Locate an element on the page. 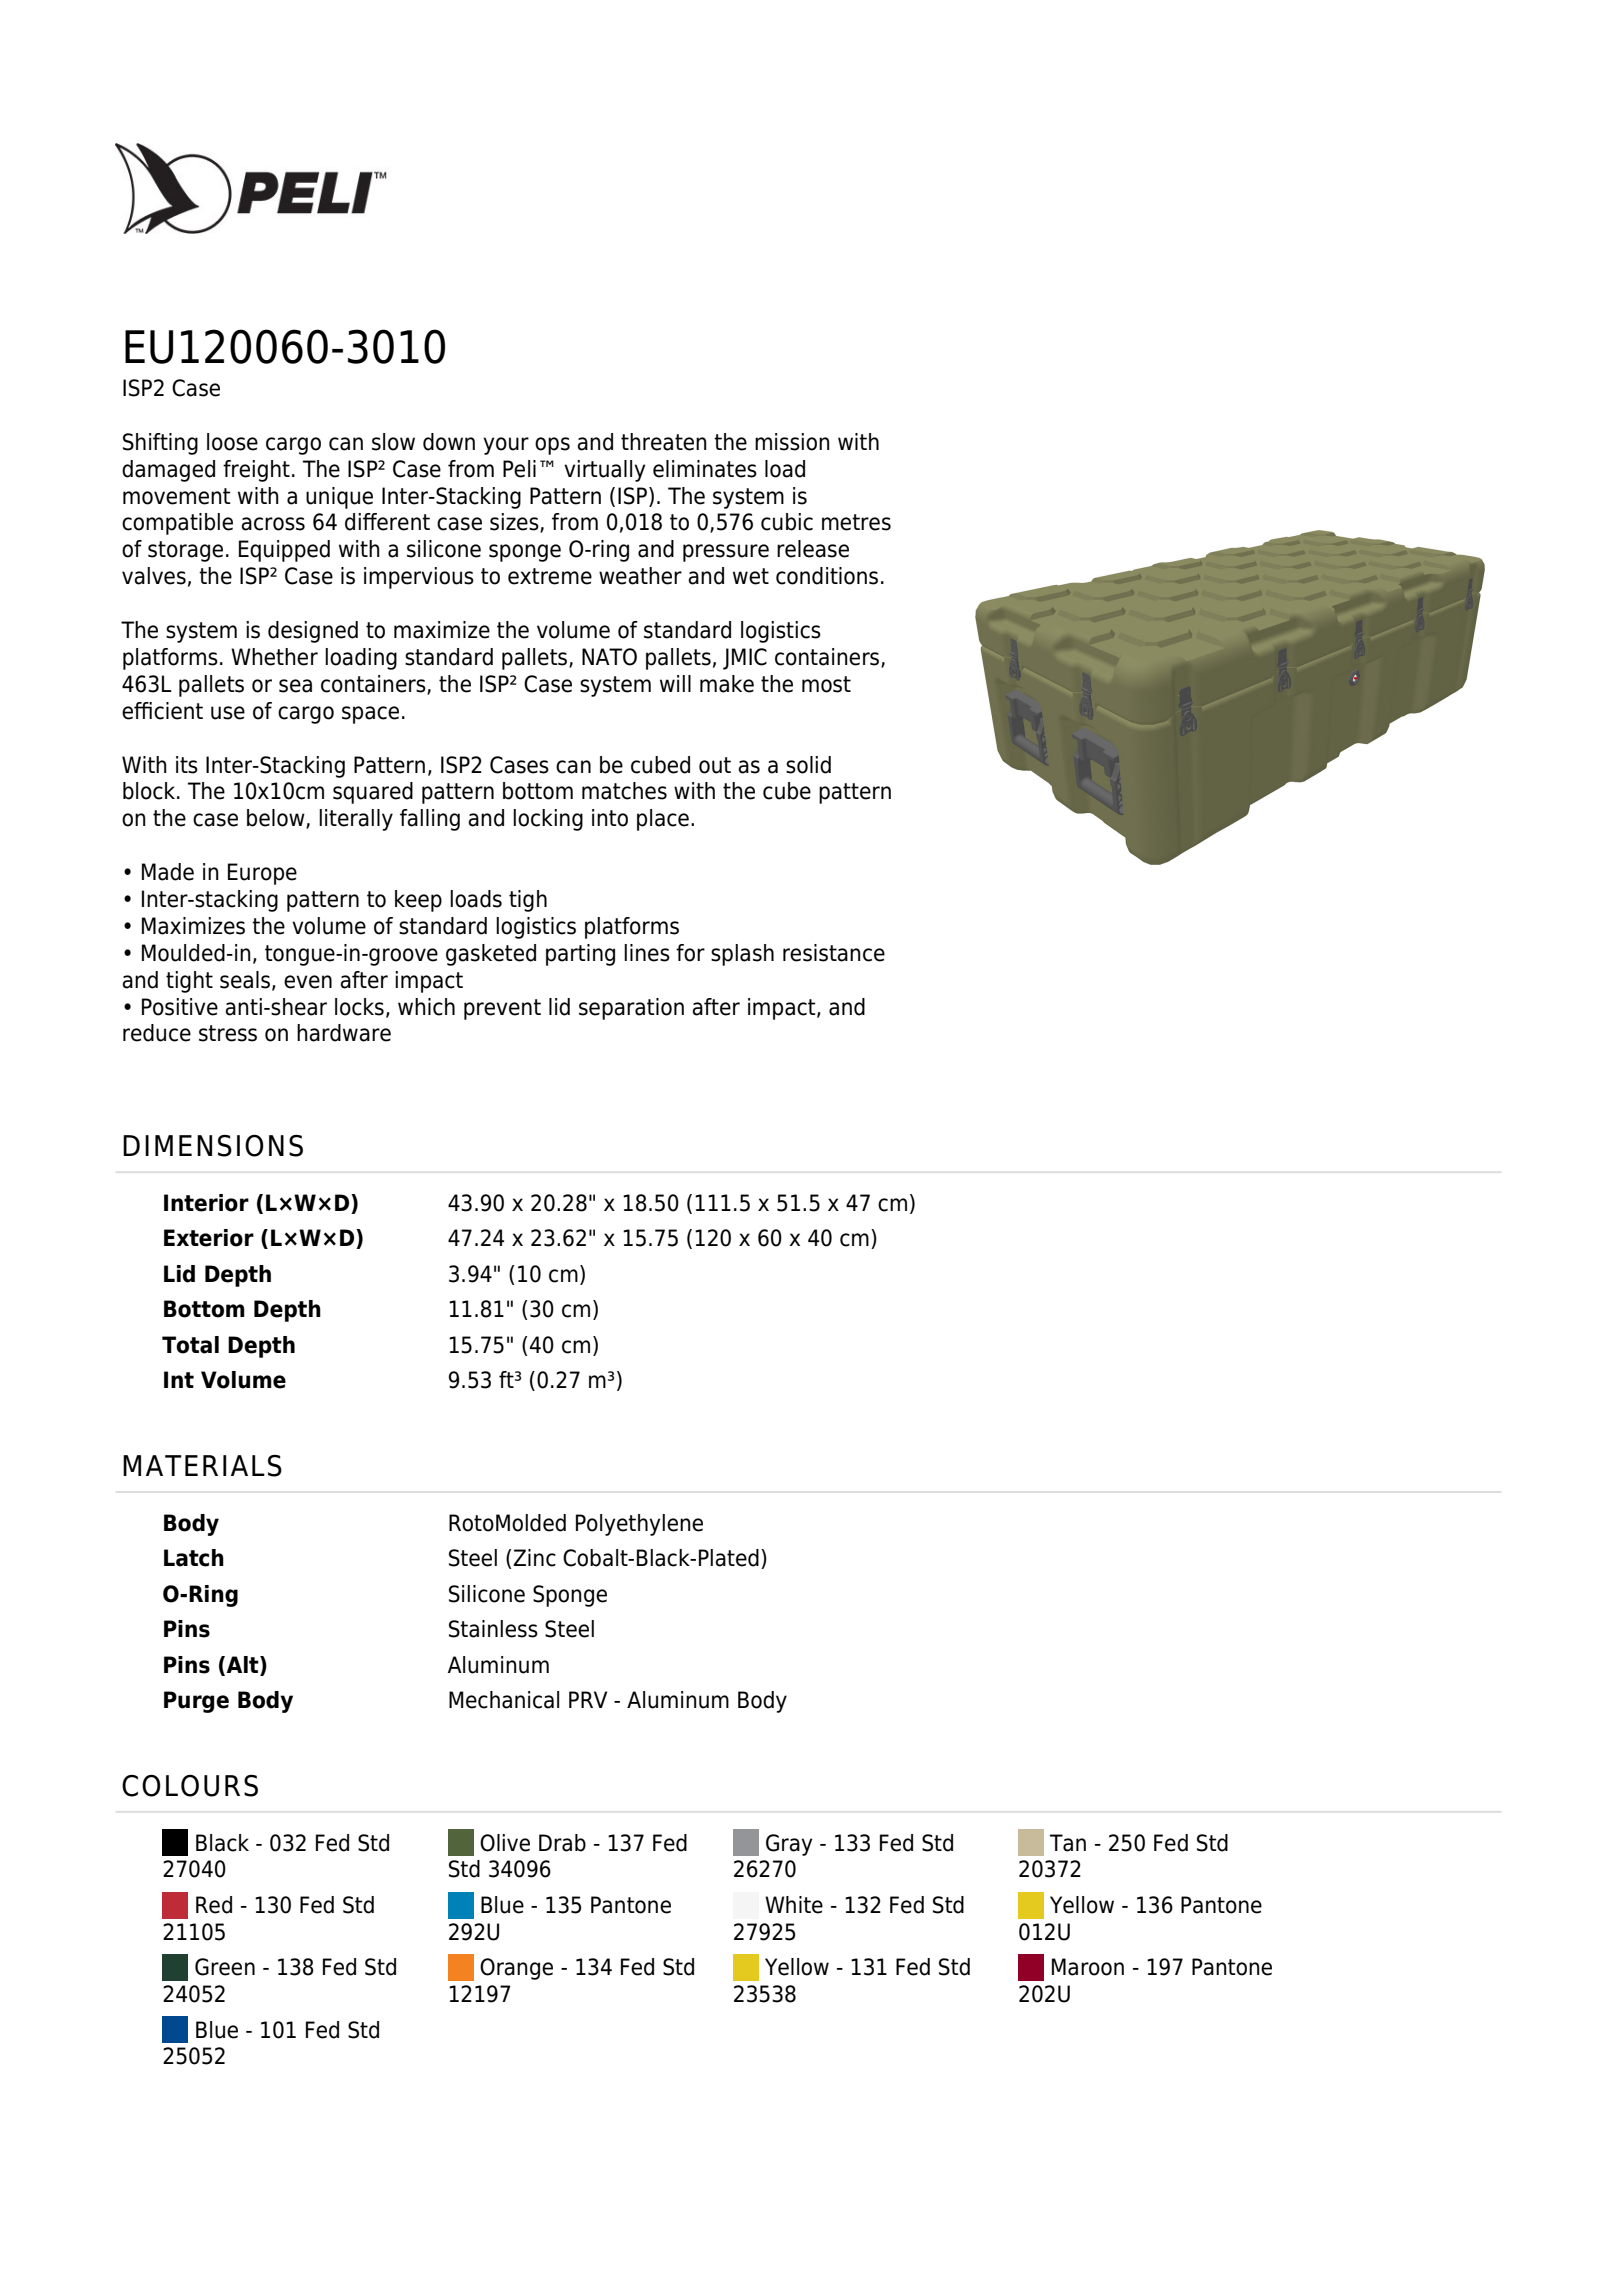 This document has height=2287, width=1617. metres is located at coordinates (856, 522).
